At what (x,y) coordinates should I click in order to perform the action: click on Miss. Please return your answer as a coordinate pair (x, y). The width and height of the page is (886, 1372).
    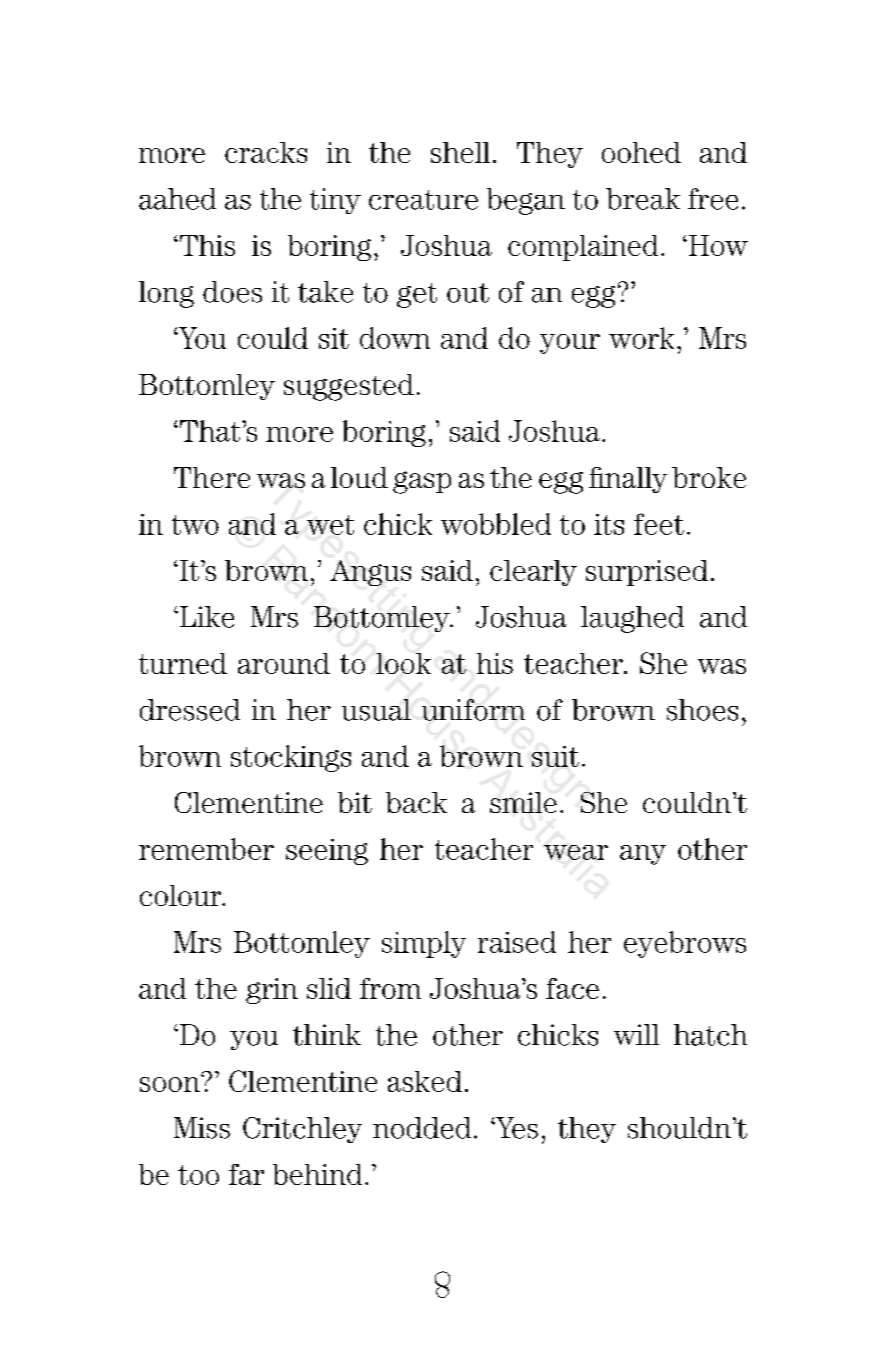
    Looking at the image, I should click on (202, 1128).
